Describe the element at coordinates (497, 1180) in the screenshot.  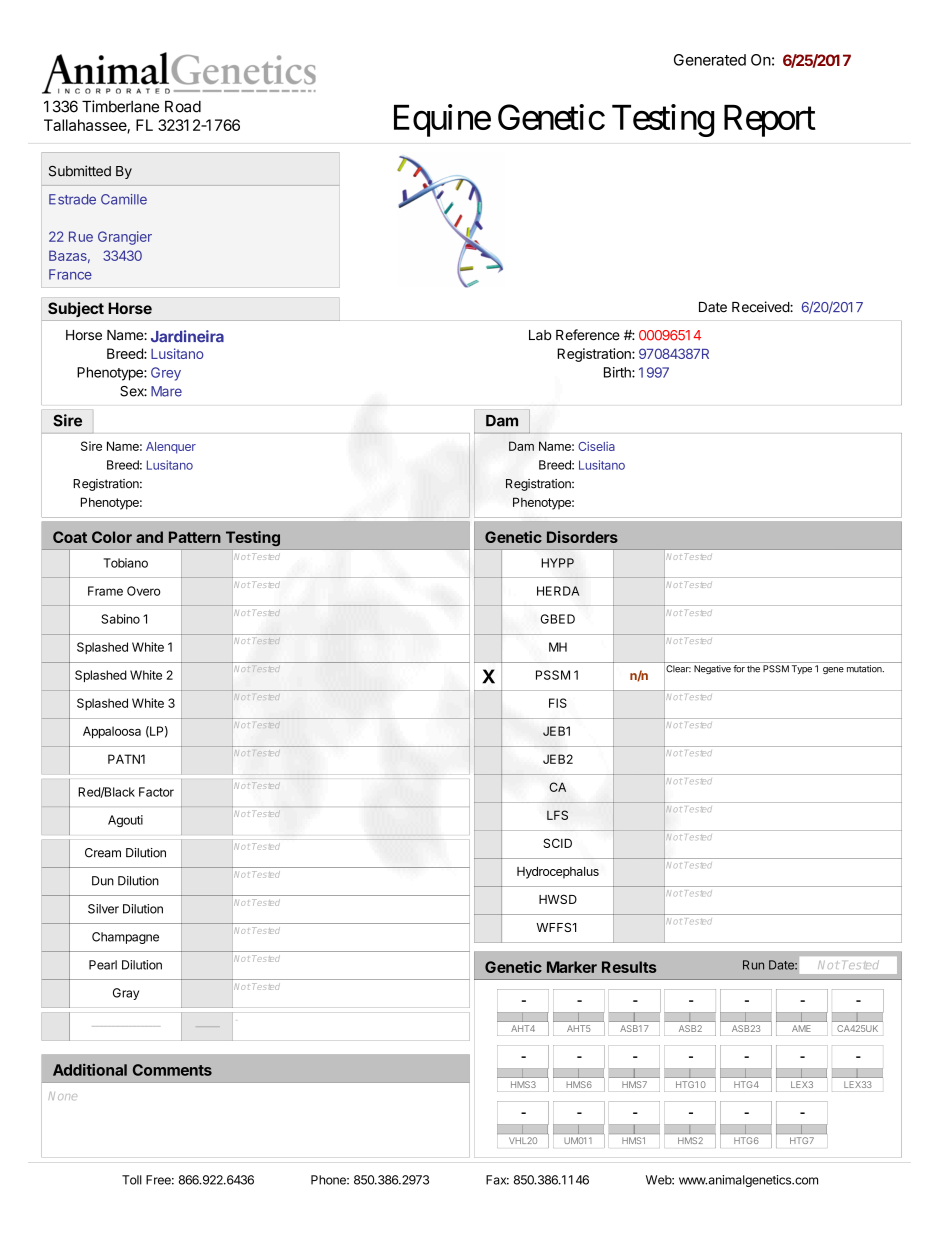
I see `Fax` at that location.
